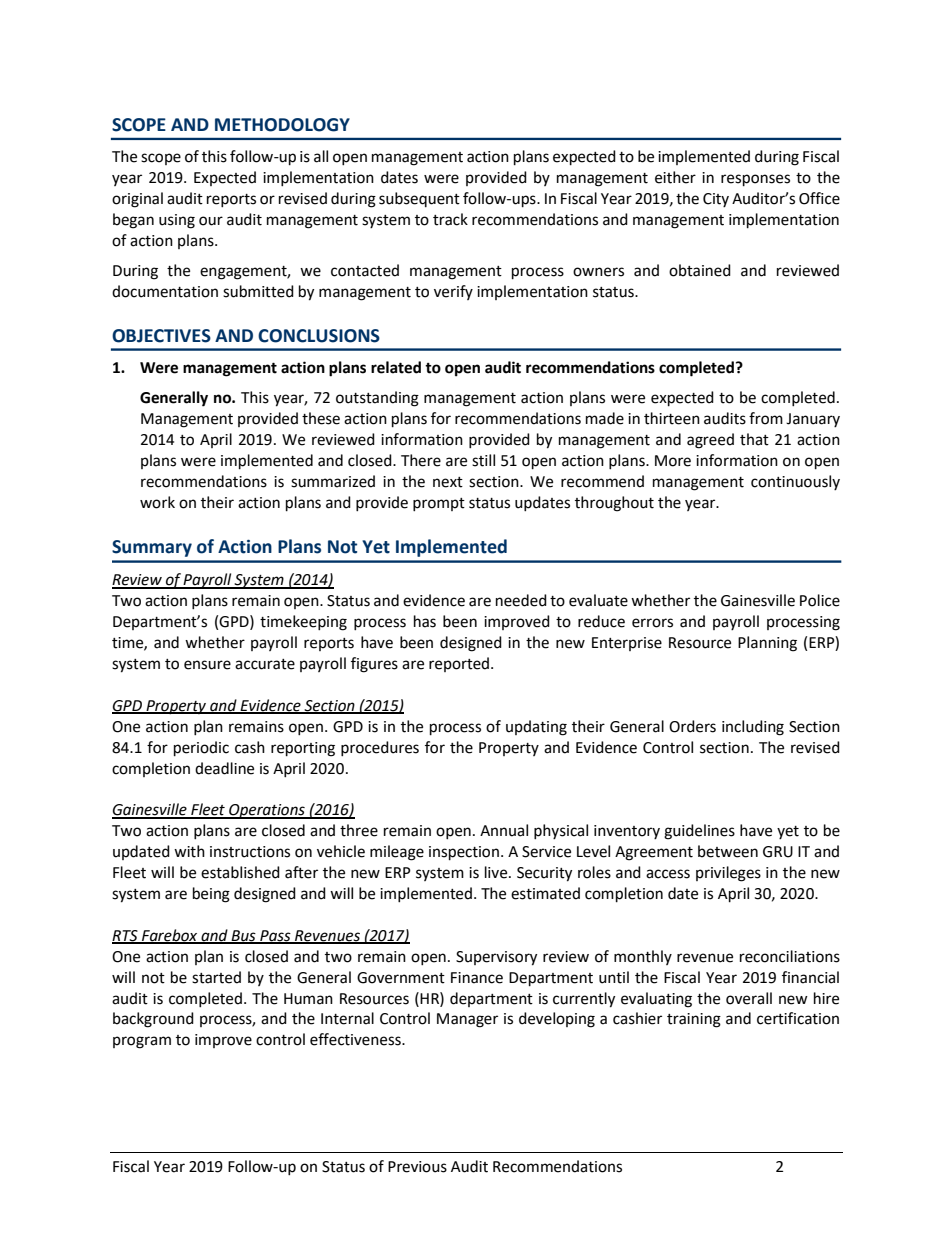 The width and height of the screenshot is (952, 1233). Describe the element at coordinates (728, 874) in the screenshot. I see `privileges` at that location.
